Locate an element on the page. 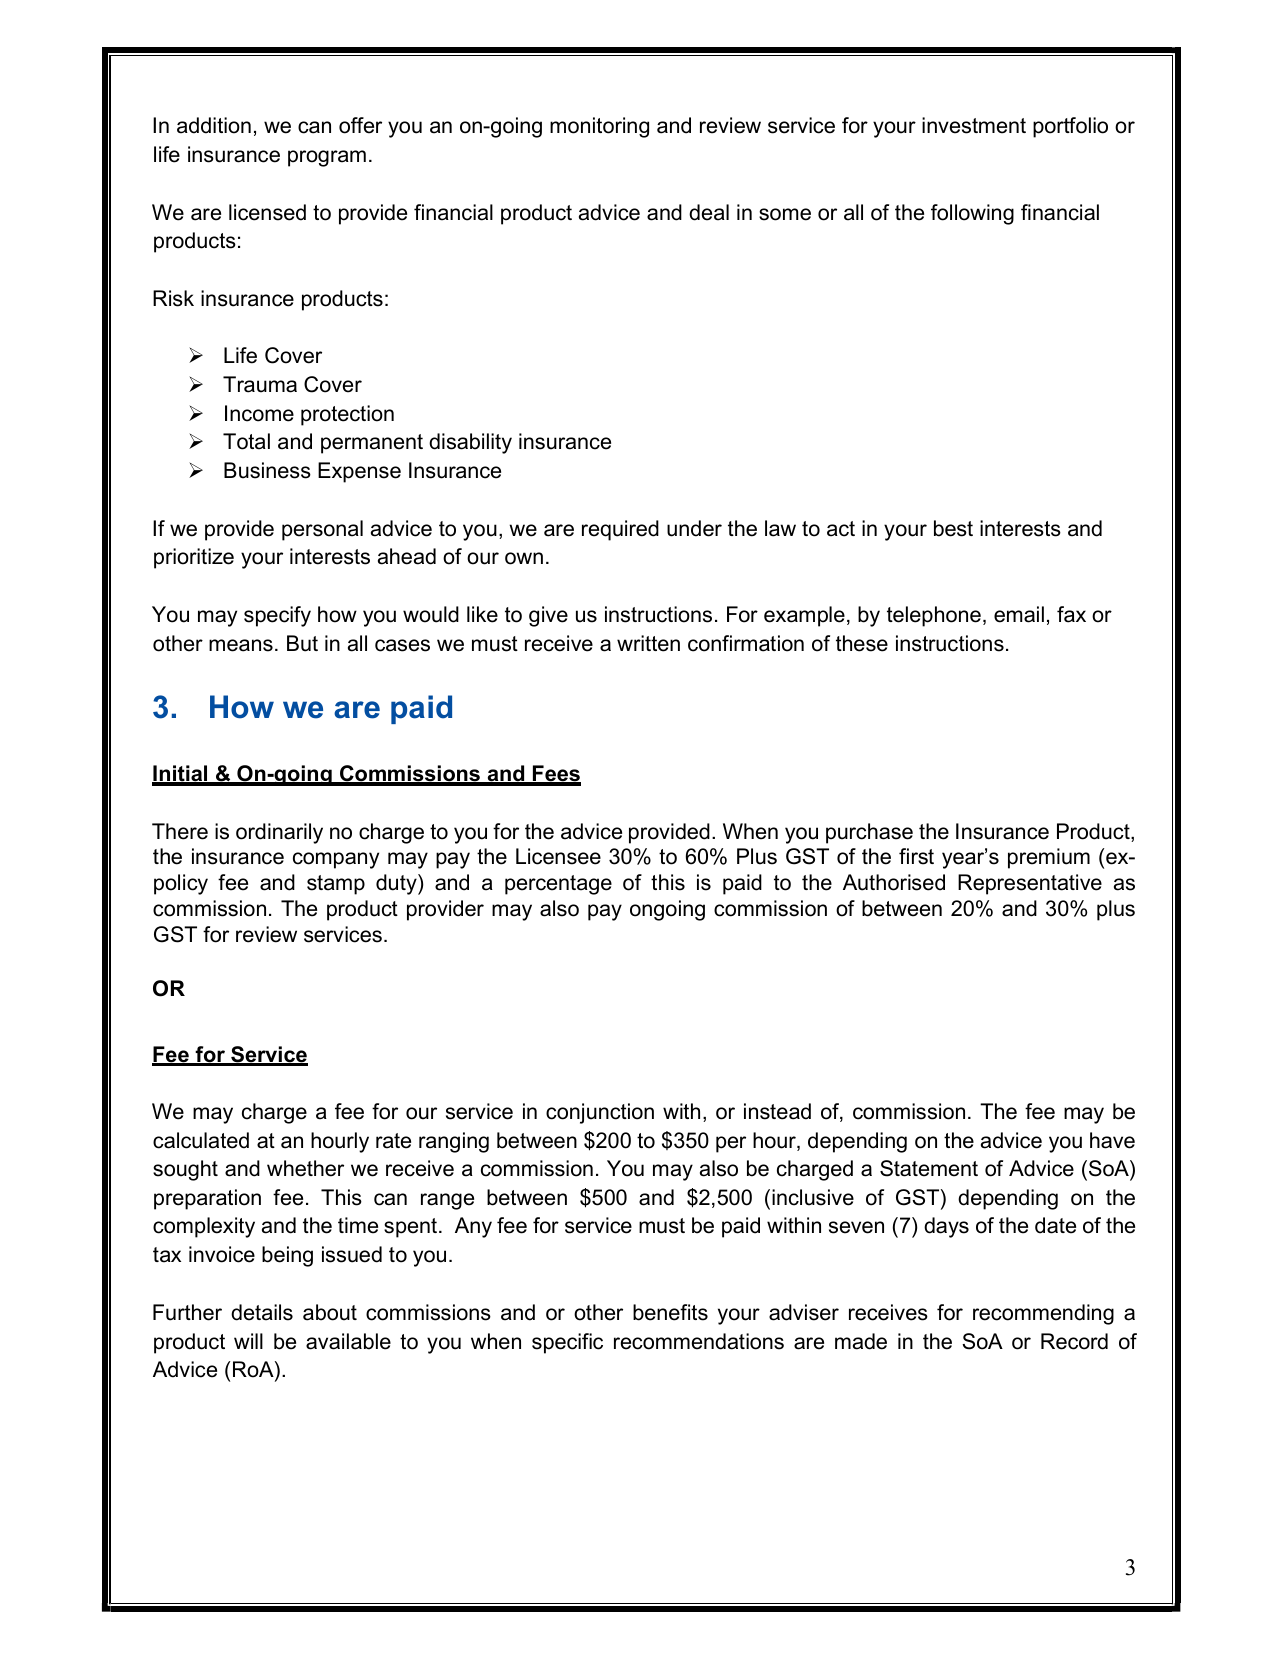 The image size is (1283, 1660). required is located at coordinates (620, 530).
